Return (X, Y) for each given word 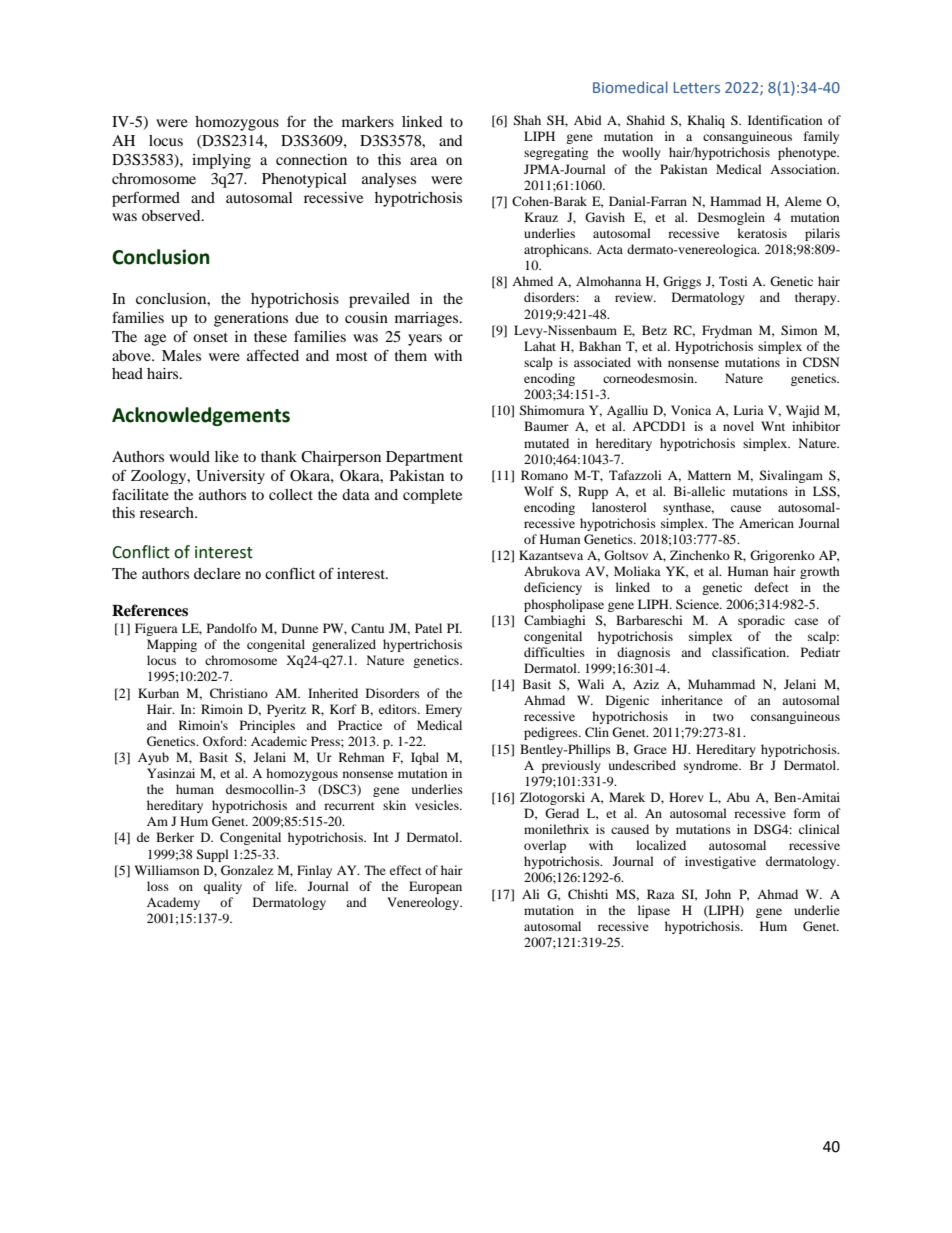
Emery (443, 710)
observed (172, 215)
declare (217, 573)
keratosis (762, 233)
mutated (546, 443)
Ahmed (532, 281)
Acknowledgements (201, 416)
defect (771, 587)
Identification (785, 120)
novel (738, 426)
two (723, 717)
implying (221, 161)
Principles (267, 726)
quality (223, 887)
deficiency (553, 588)
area (423, 161)
